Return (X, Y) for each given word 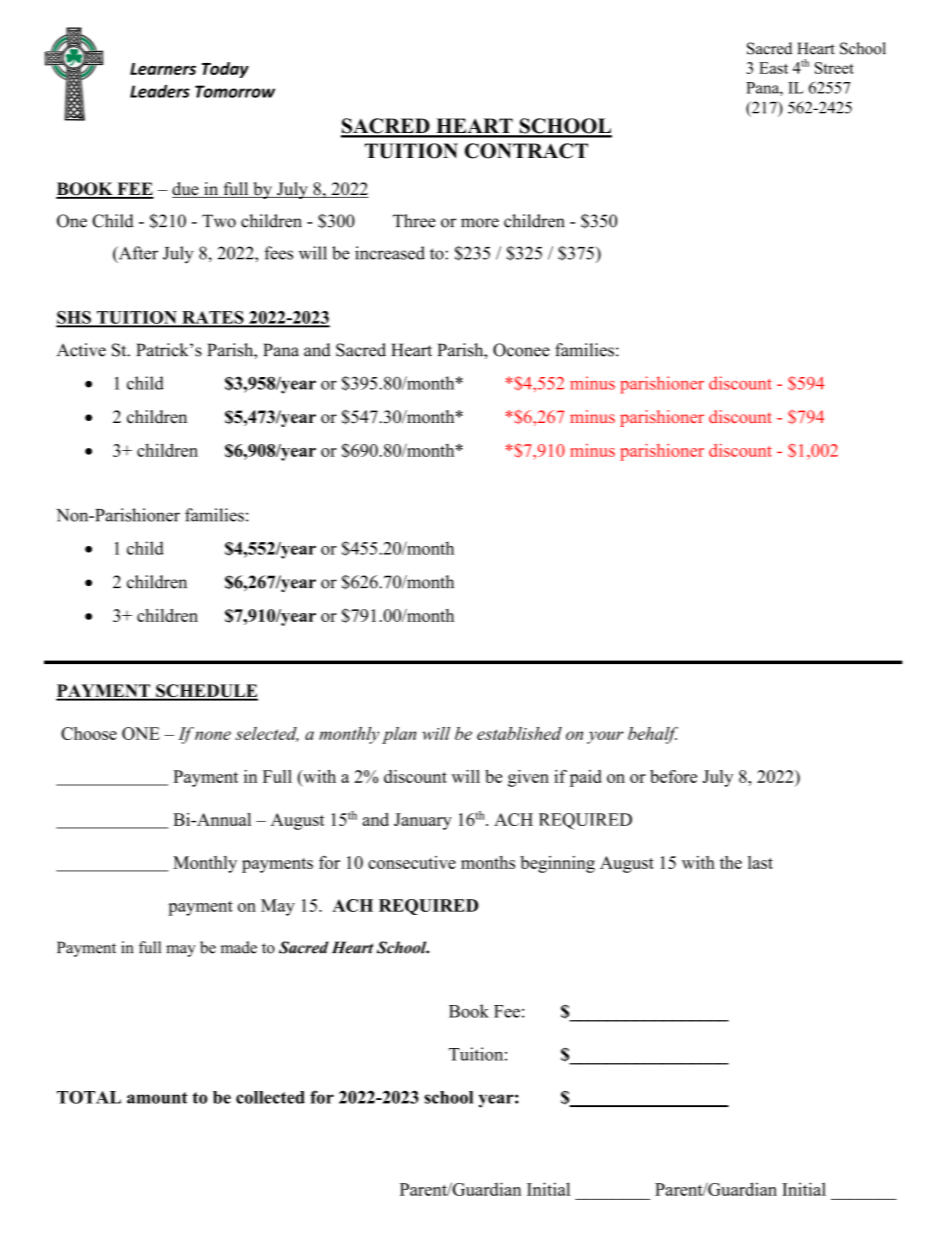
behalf (653, 735)
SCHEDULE (206, 692)
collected (270, 1097)
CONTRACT (526, 151)
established (519, 733)
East (773, 68)
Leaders (160, 91)
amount (157, 1098)
